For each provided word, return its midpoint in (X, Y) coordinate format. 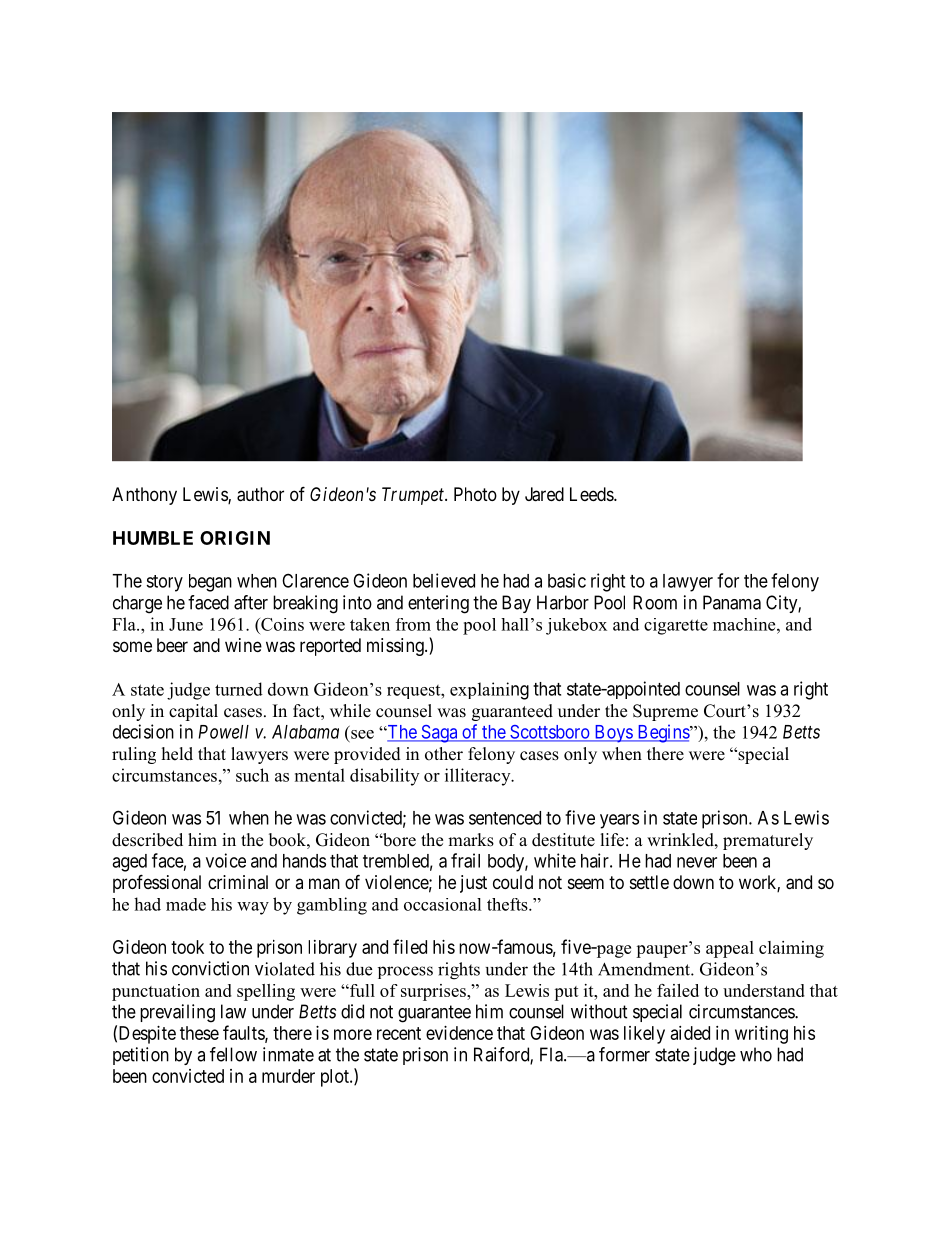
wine (243, 645)
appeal (730, 949)
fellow (233, 1054)
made (186, 904)
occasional (443, 904)
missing (396, 647)
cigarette (676, 626)
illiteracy (479, 777)
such (252, 775)
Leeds (592, 494)
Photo (475, 494)
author (260, 494)
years (619, 821)
